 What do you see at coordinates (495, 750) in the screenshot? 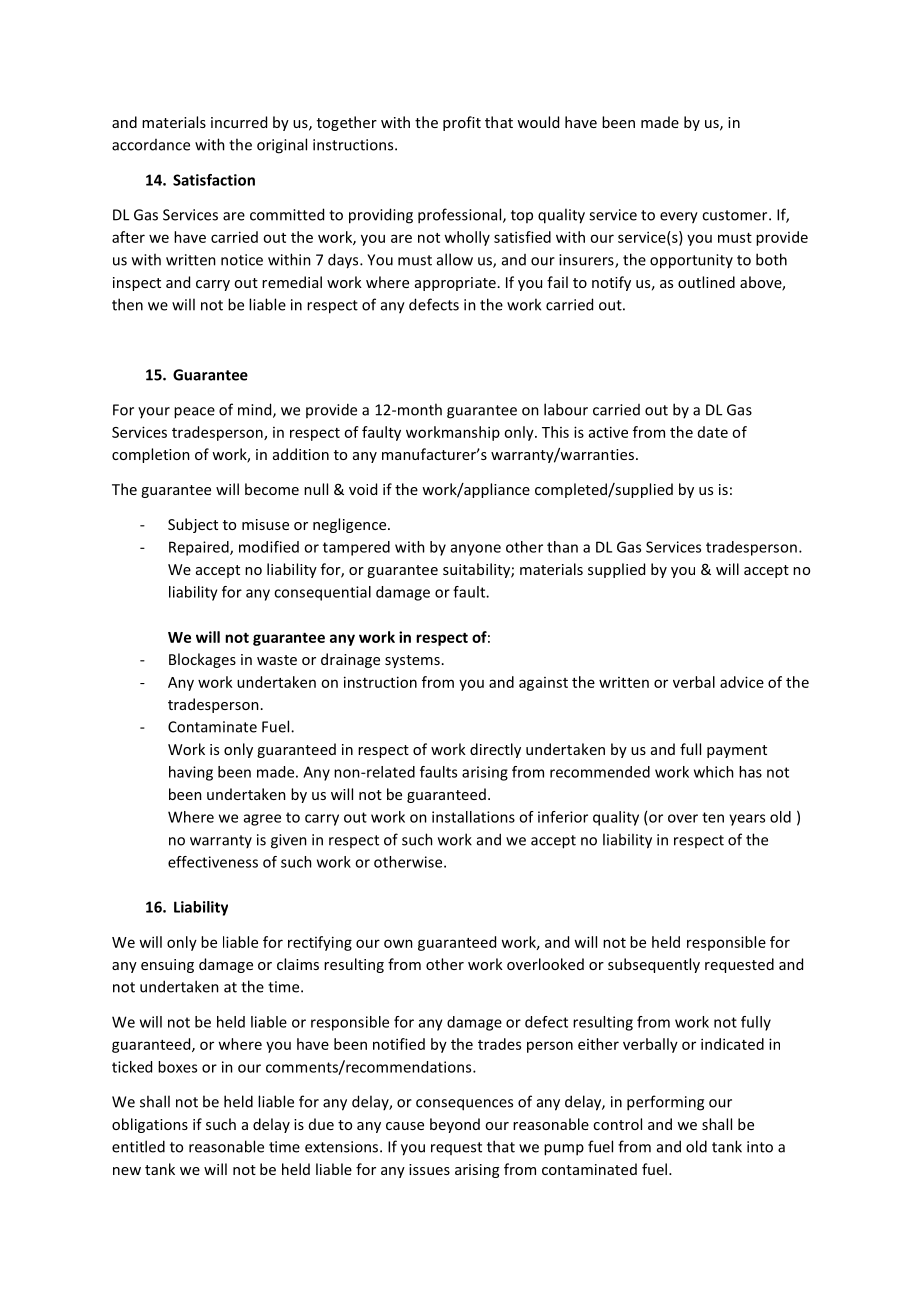
I see `directly` at bounding box center [495, 750].
